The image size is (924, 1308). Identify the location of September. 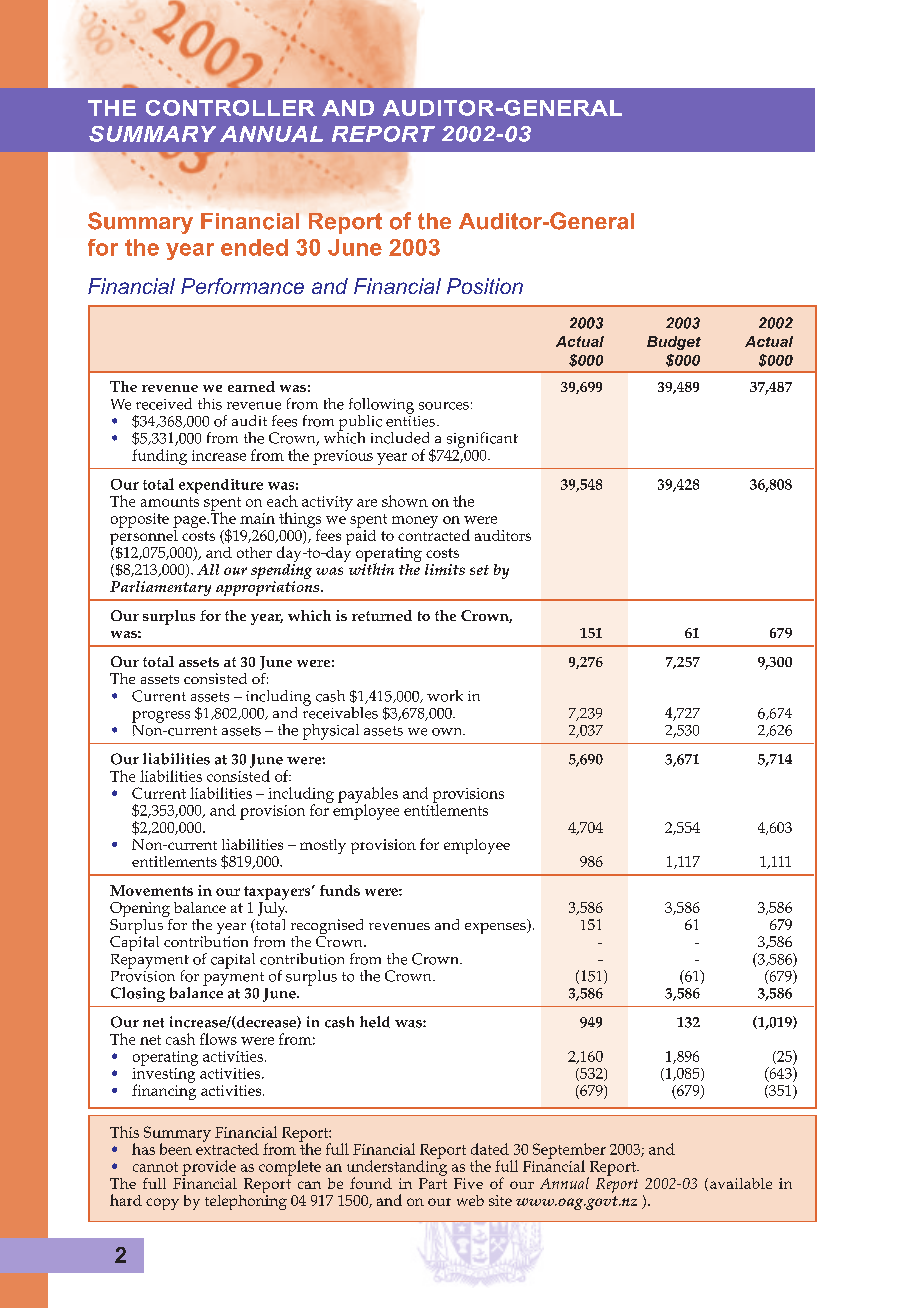
(569, 1152).
